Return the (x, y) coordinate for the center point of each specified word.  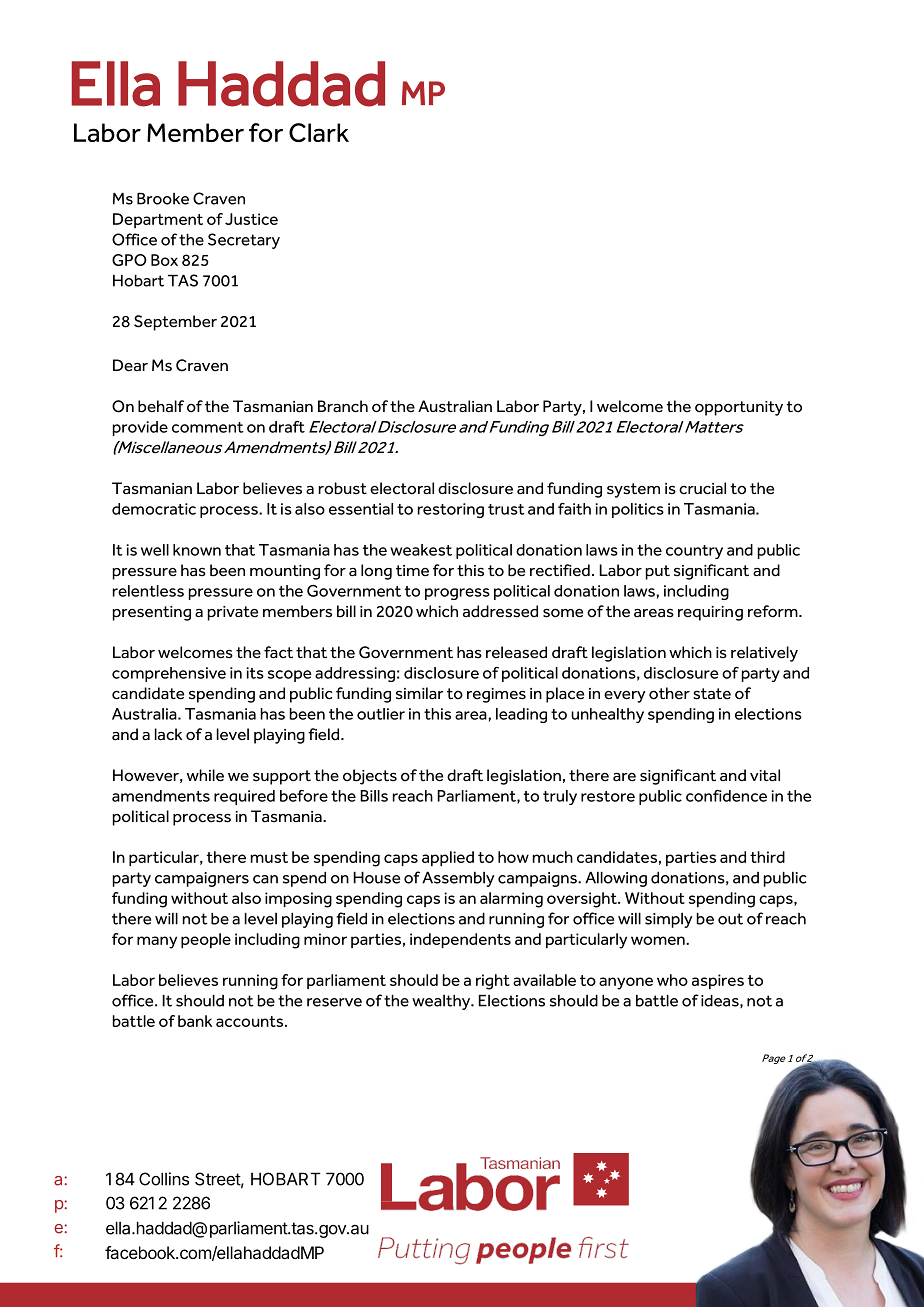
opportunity (739, 408)
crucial (702, 488)
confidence (726, 796)
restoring (451, 510)
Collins (164, 1179)
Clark (319, 132)
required (244, 797)
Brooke (163, 199)
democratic (154, 509)
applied (448, 858)
